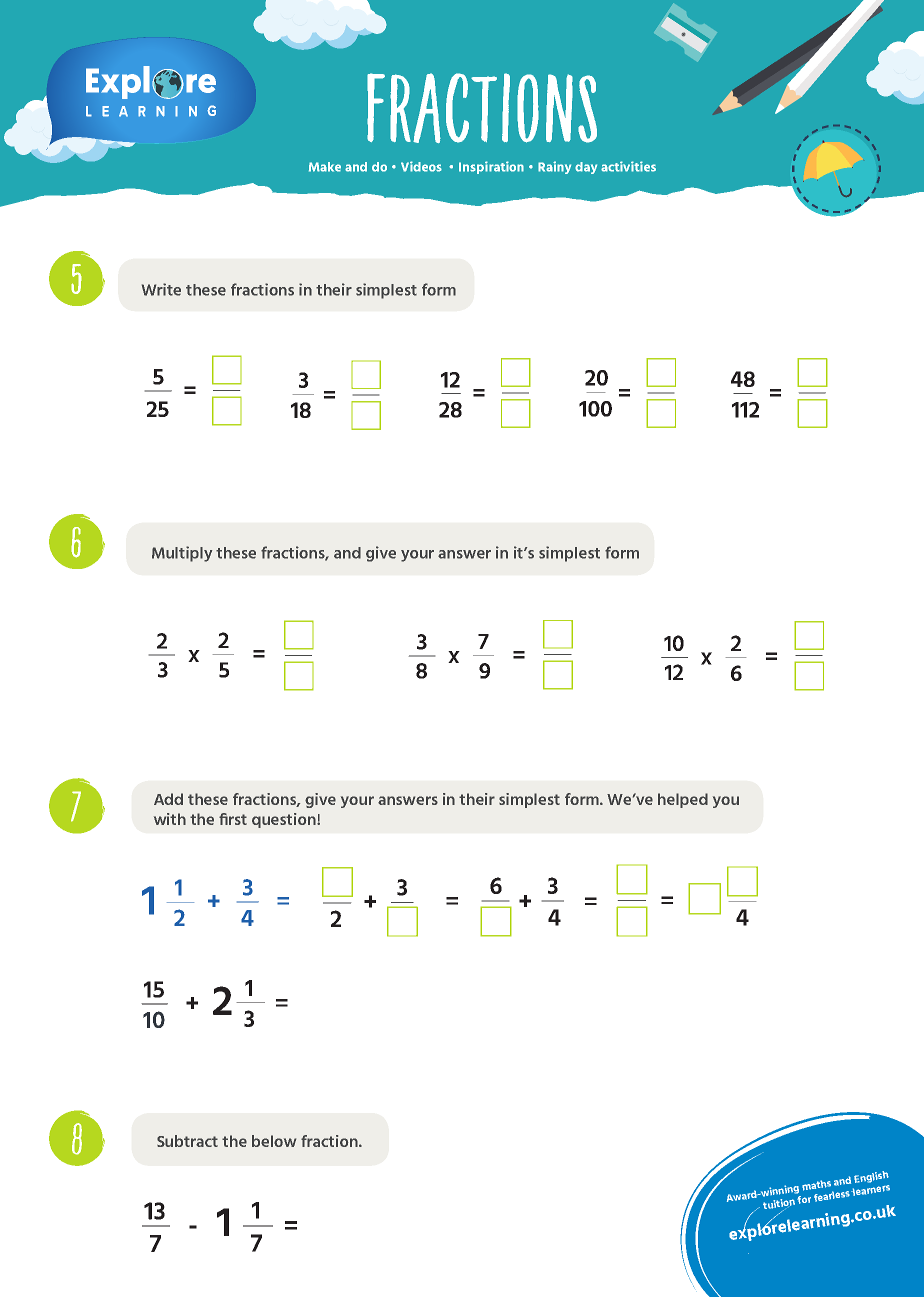 Image resolution: width=924 pixels, height=1297 pixels. I want to click on helped, so click(683, 800).
